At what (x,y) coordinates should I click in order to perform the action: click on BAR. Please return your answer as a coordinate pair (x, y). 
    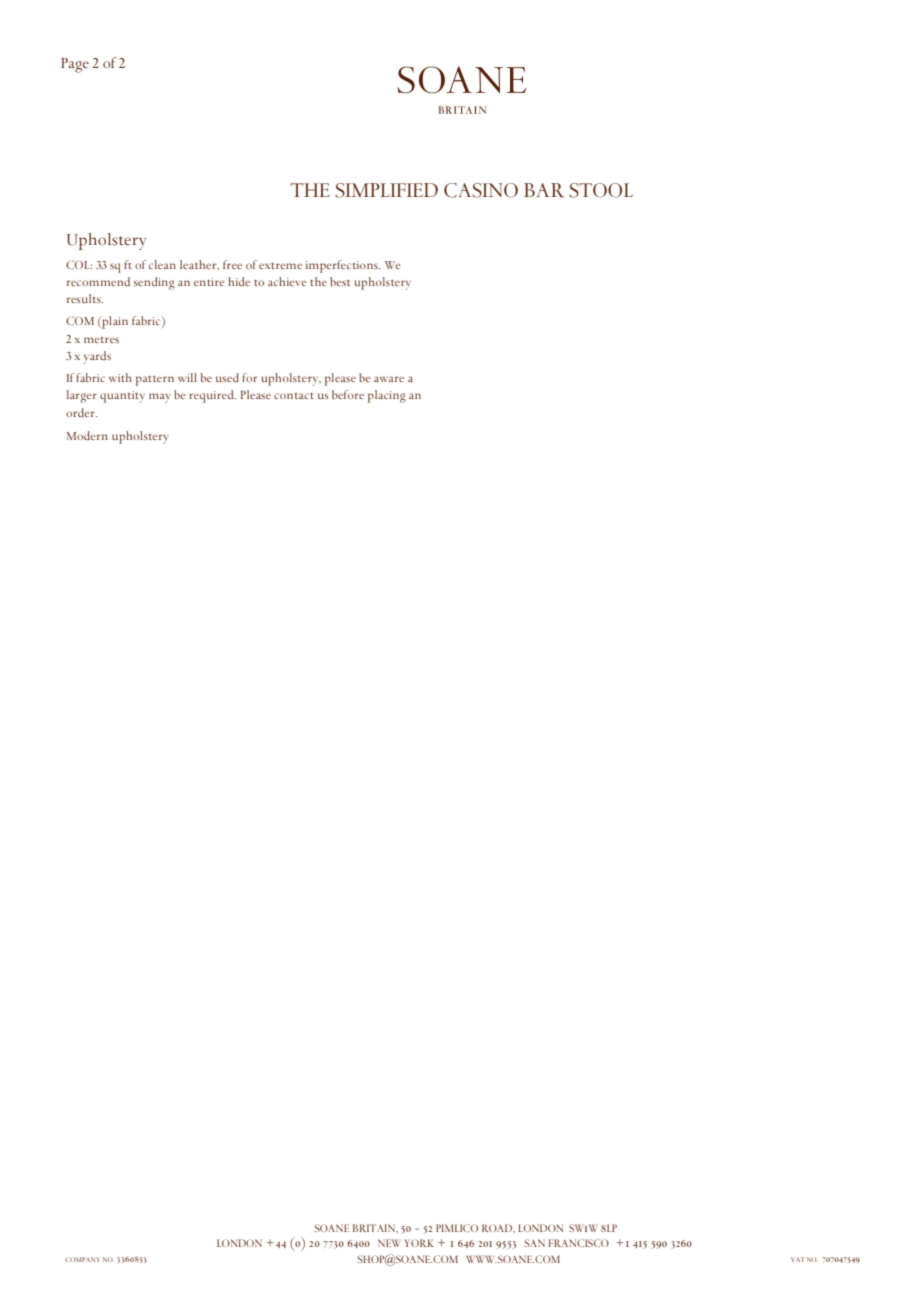
    Looking at the image, I should click on (544, 190).
